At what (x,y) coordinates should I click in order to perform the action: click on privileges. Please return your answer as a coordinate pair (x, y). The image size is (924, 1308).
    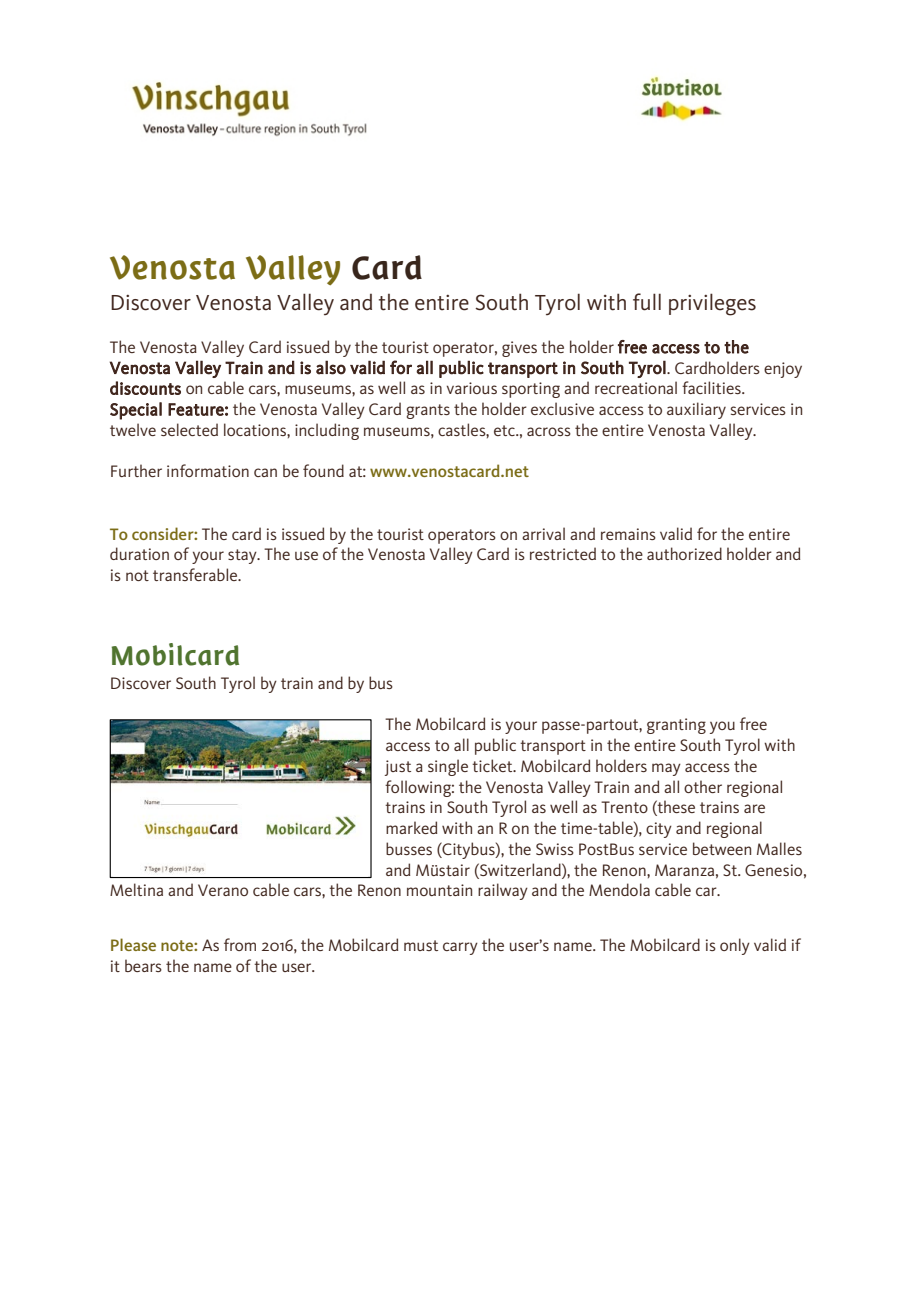
    Looking at the image, I should click on (712, 304).
